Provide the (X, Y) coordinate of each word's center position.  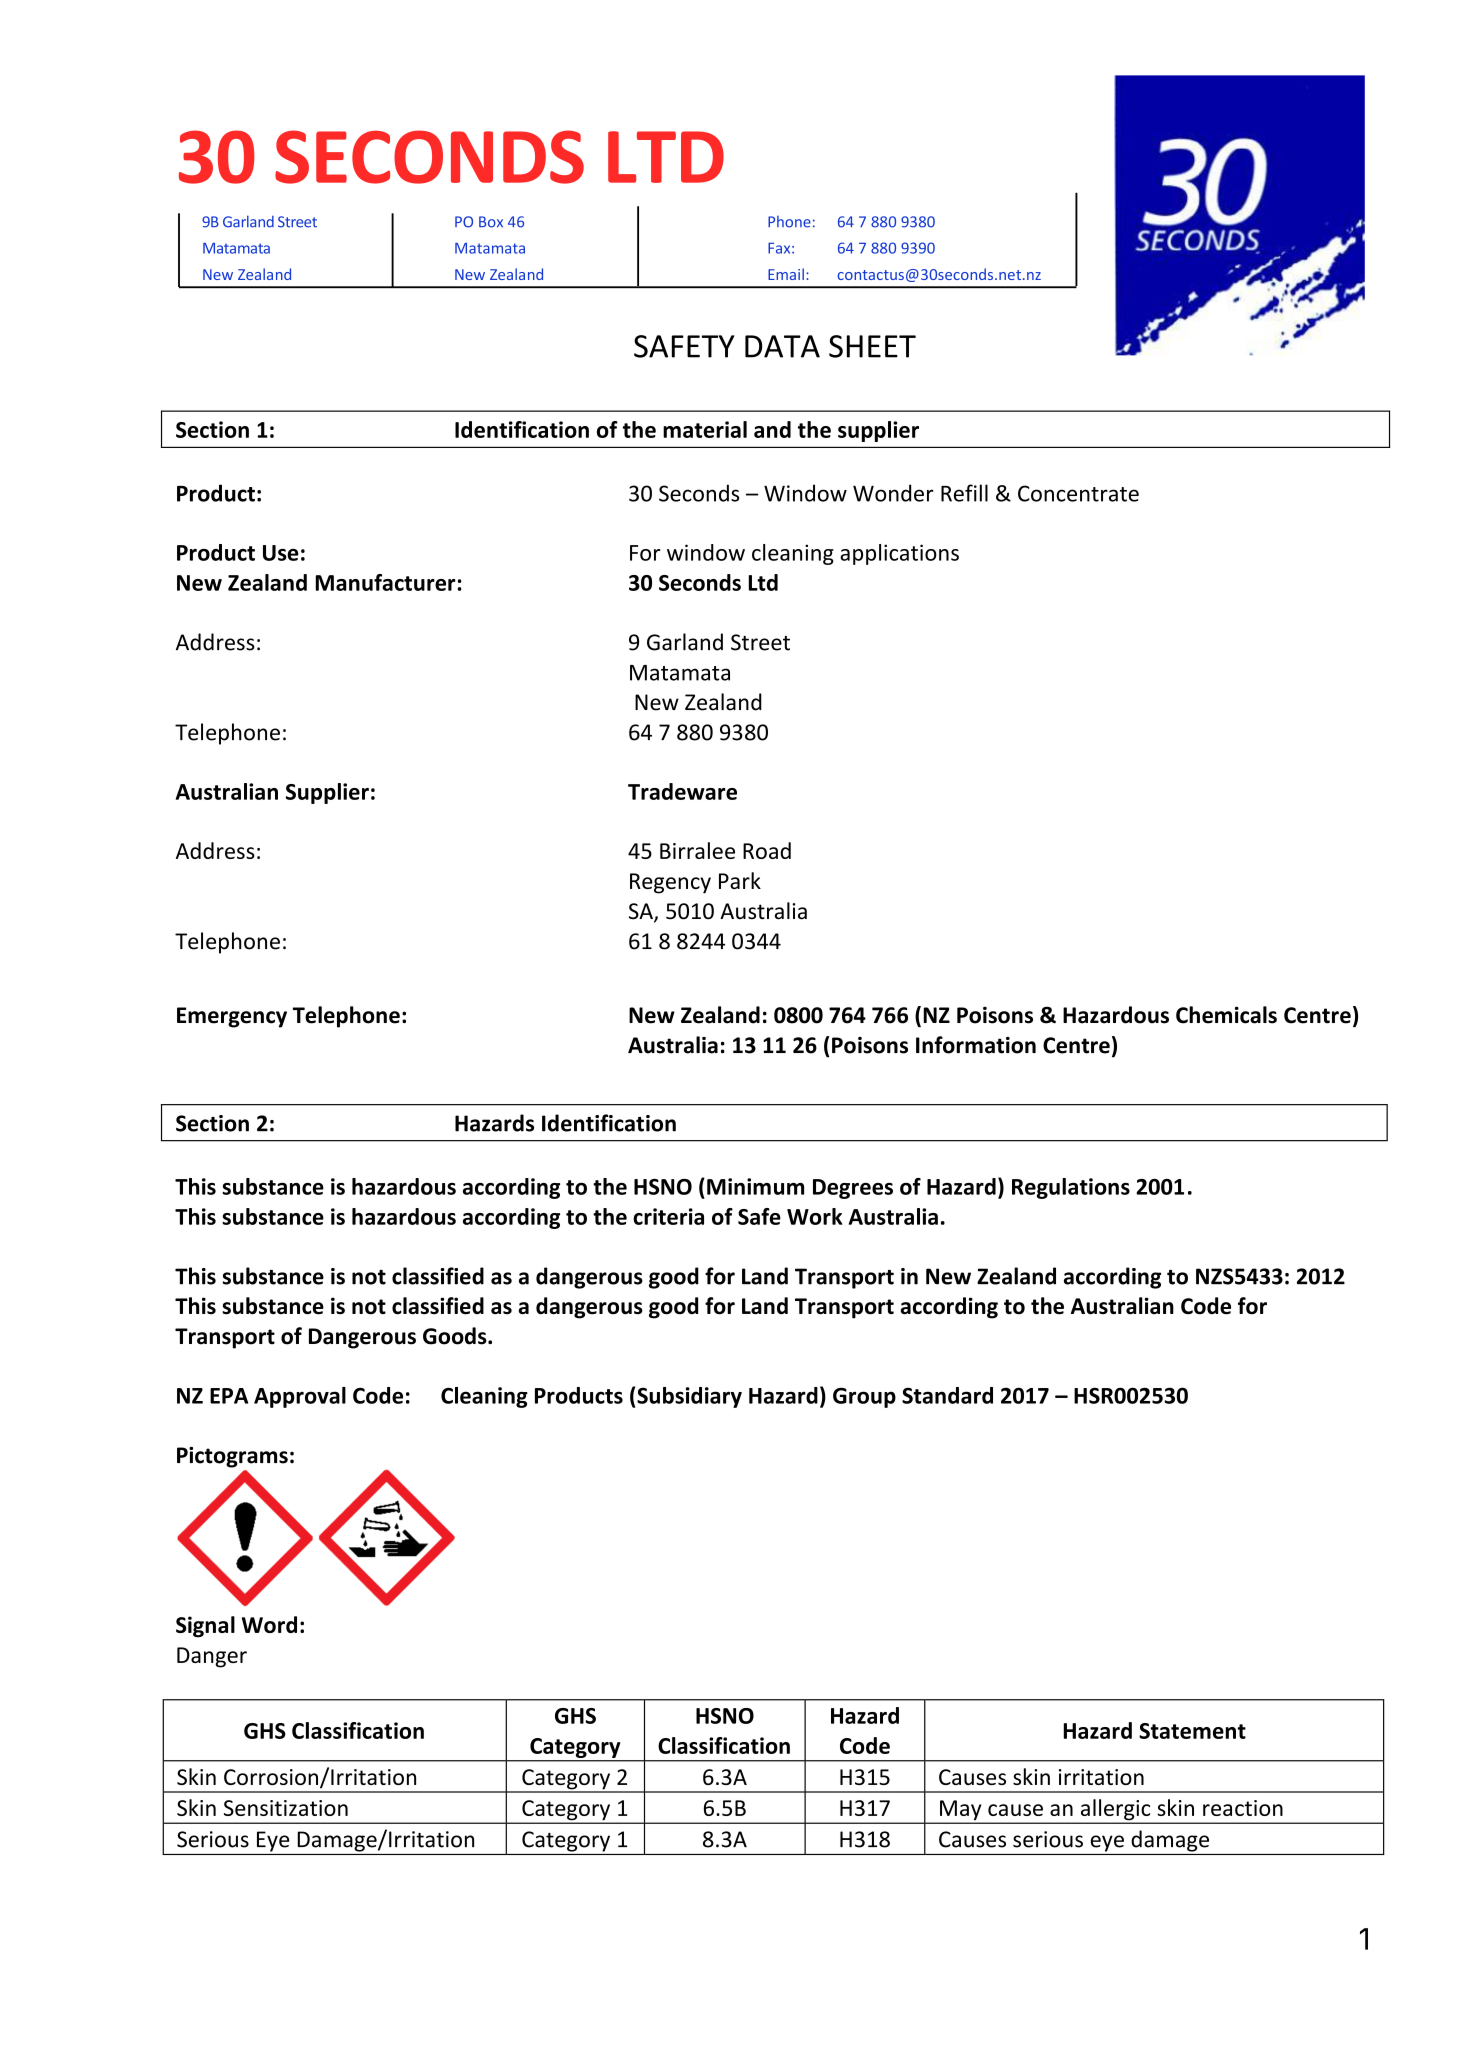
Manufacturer (385, 582)
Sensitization (286, 1808)
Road (767, 850)
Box (491, 222)
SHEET (872, 346)
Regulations (1071, 1188)
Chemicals (1226, 1015)
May (961, 1811)
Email (786, 274)
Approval (300, 1397)
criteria (668, 1216)
